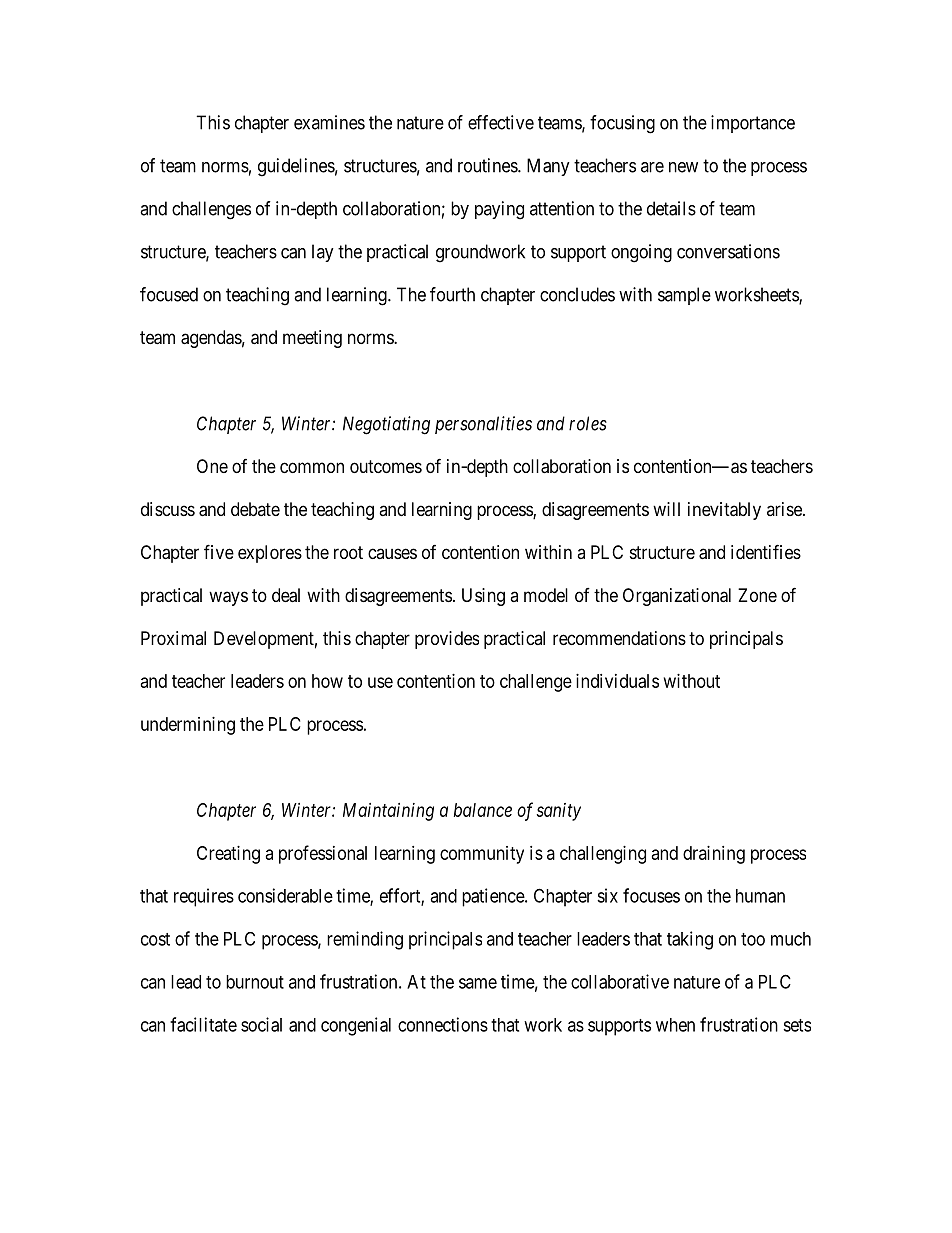 This page has height=1233, width=952. I want to click on inevitably, so click(724, 511).
